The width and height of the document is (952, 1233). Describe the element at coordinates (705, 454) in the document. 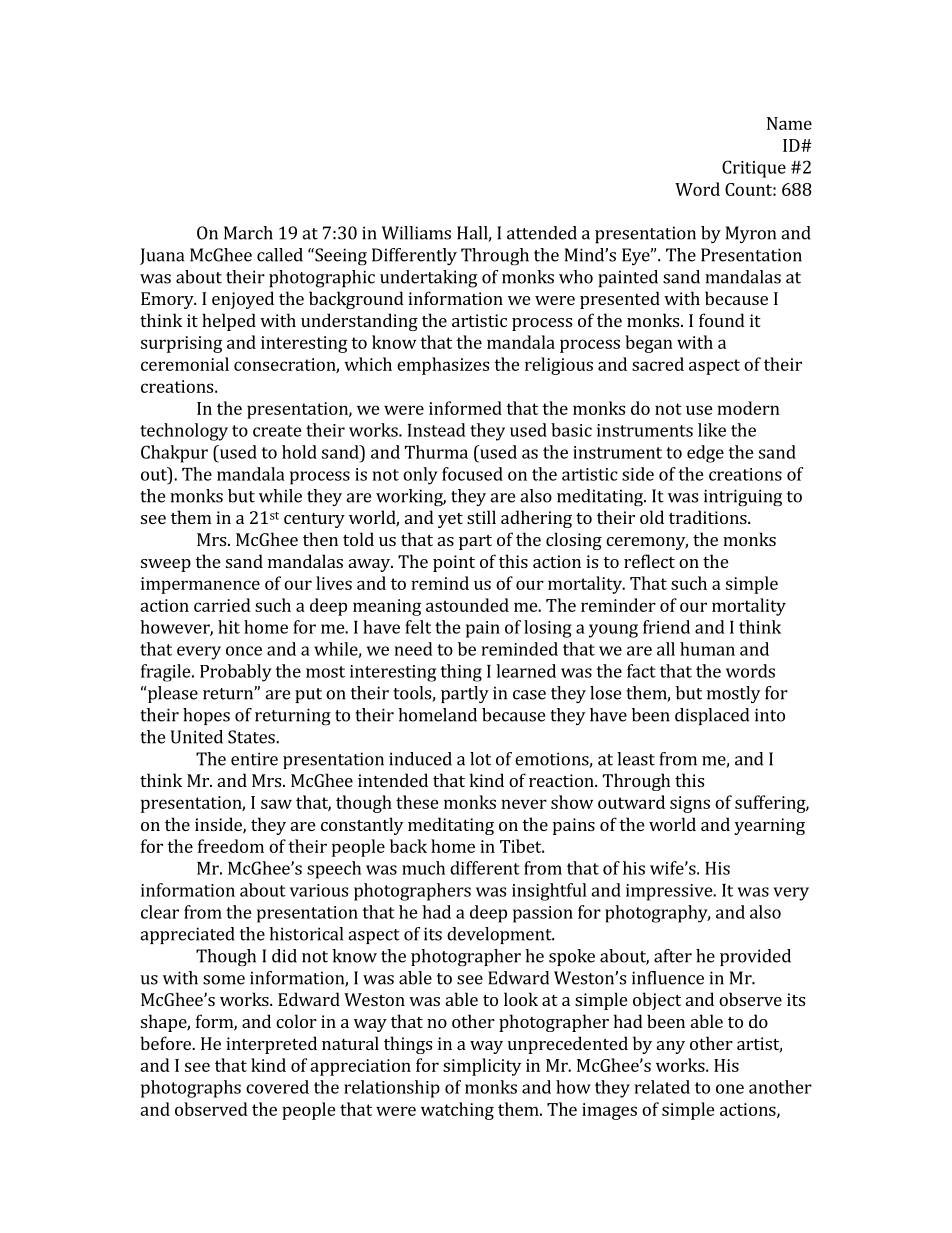

I see `edge` at that location.
